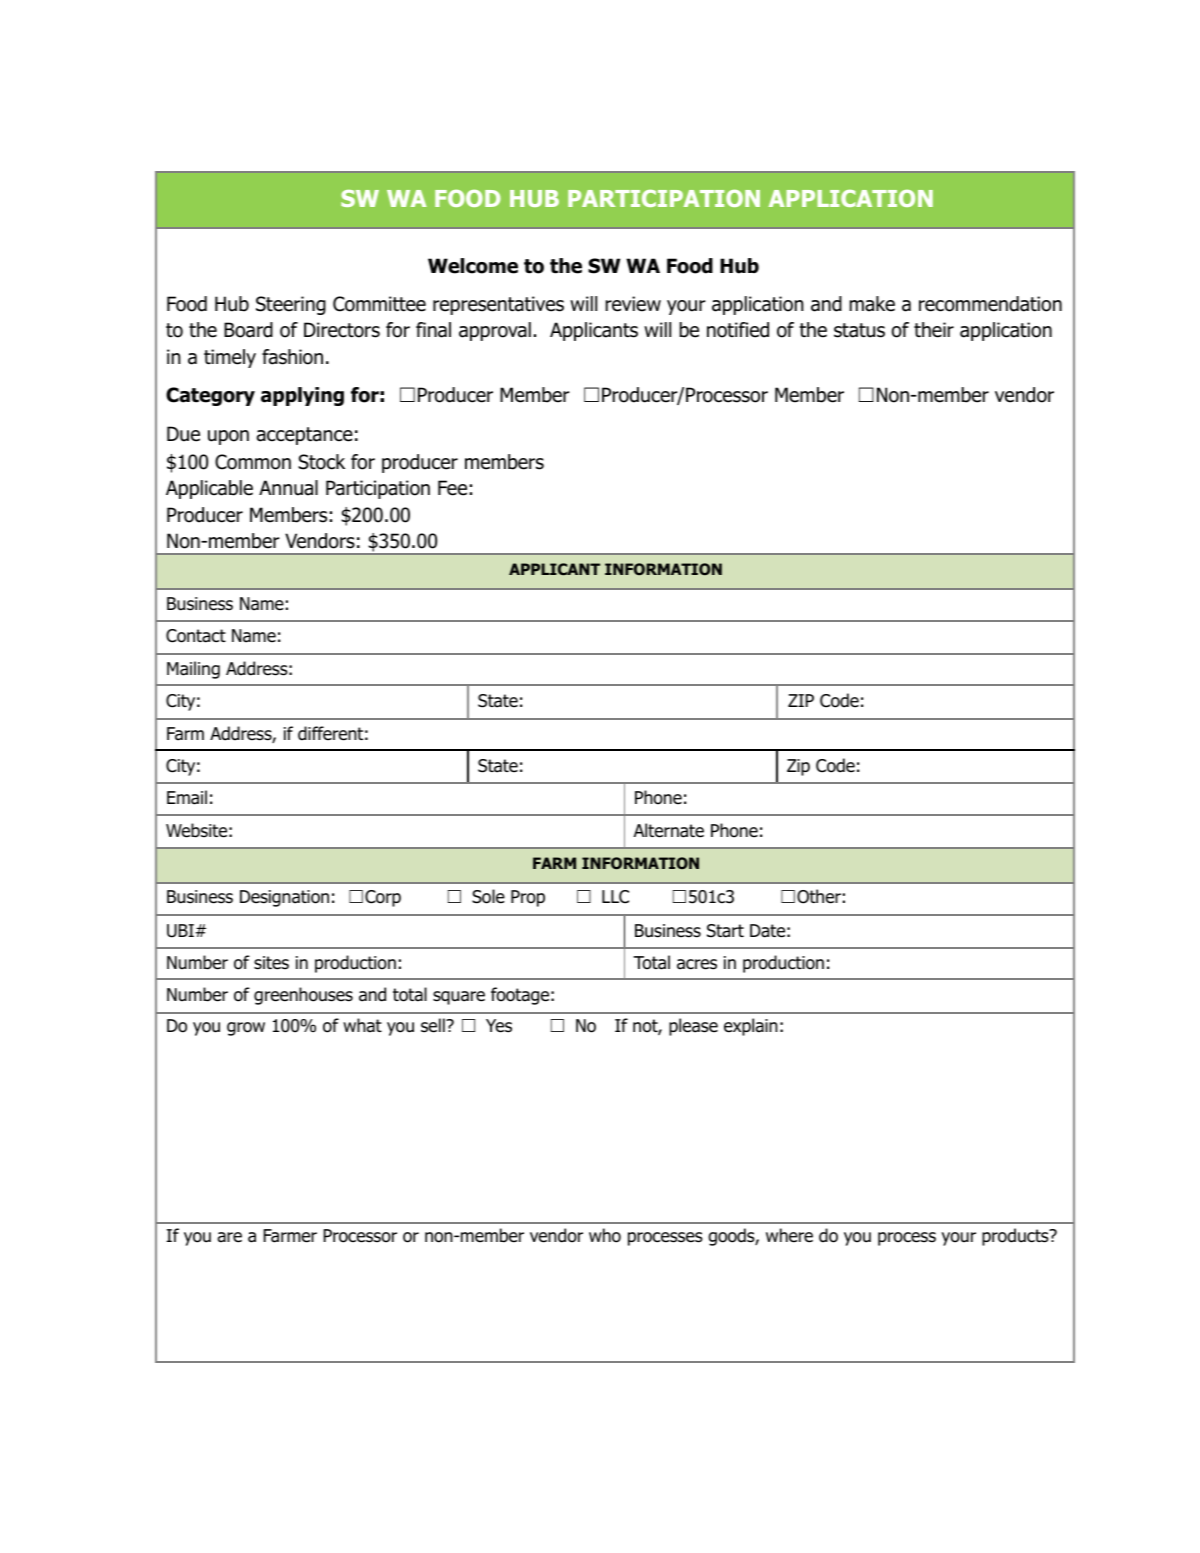  Describe the element at coordinates (284, 898) in the screenshot. I see `Designation` at that location.
